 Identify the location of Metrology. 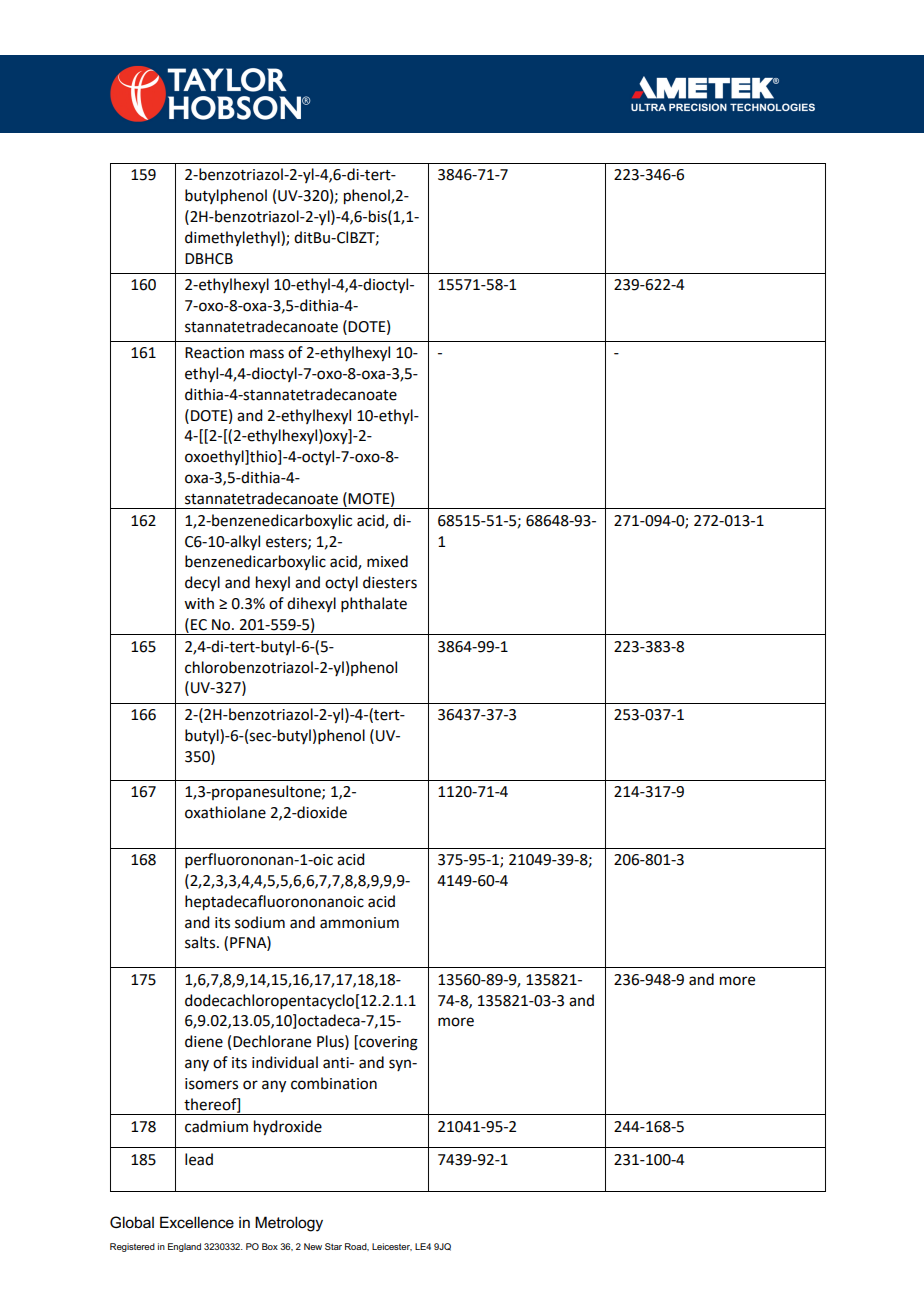
(289, 1224).
